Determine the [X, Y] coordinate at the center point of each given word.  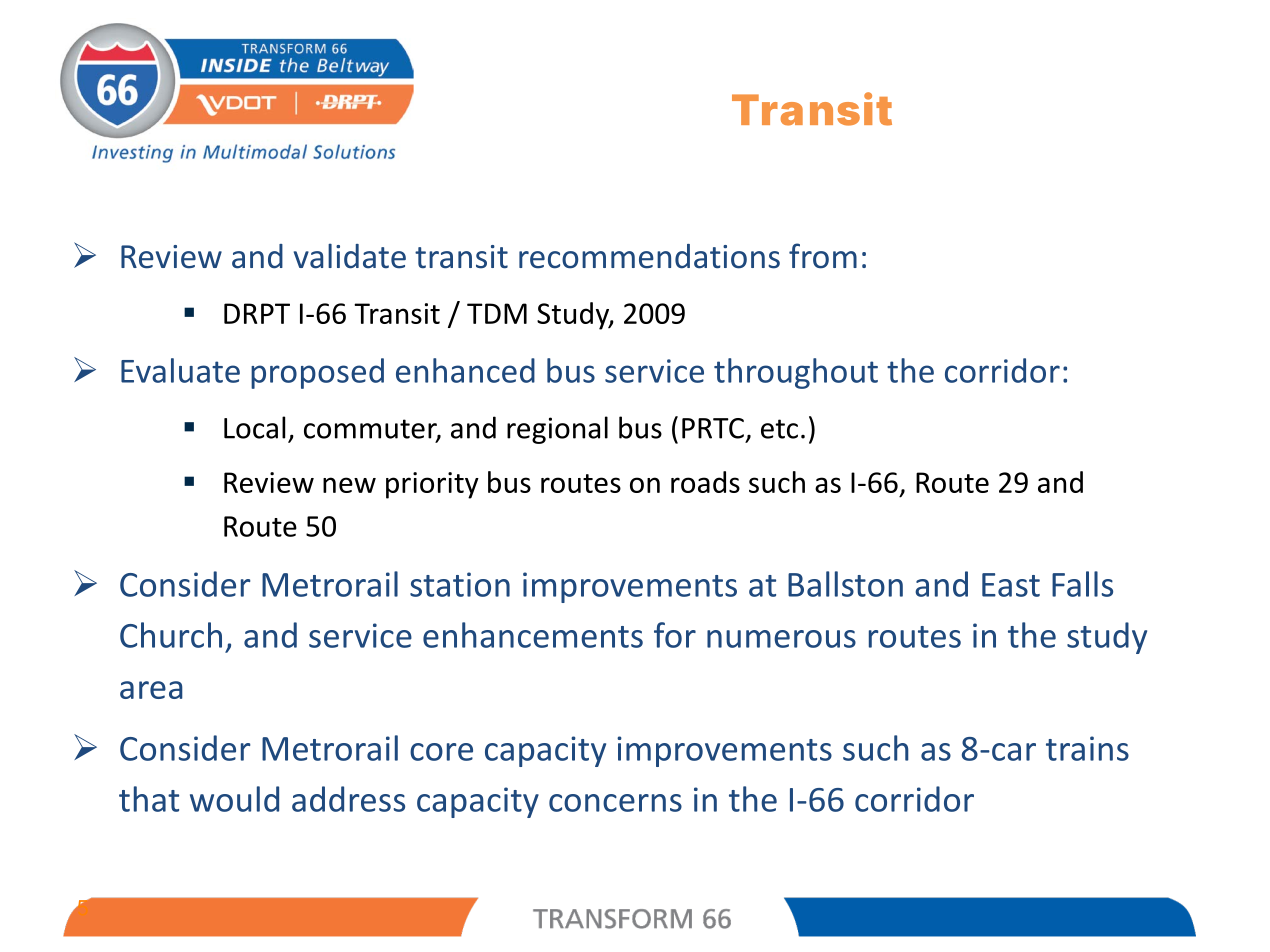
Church [171, 635]
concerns [615, 803]
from [823, 256]
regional [557, 430]
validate [350, 256]
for [675, 635]
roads [705, 482]
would [234, 799]
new [349, 485]
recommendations [649, 256]
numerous [781, 639]
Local [254, 427]
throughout [796, 373]
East [1011, 585]
